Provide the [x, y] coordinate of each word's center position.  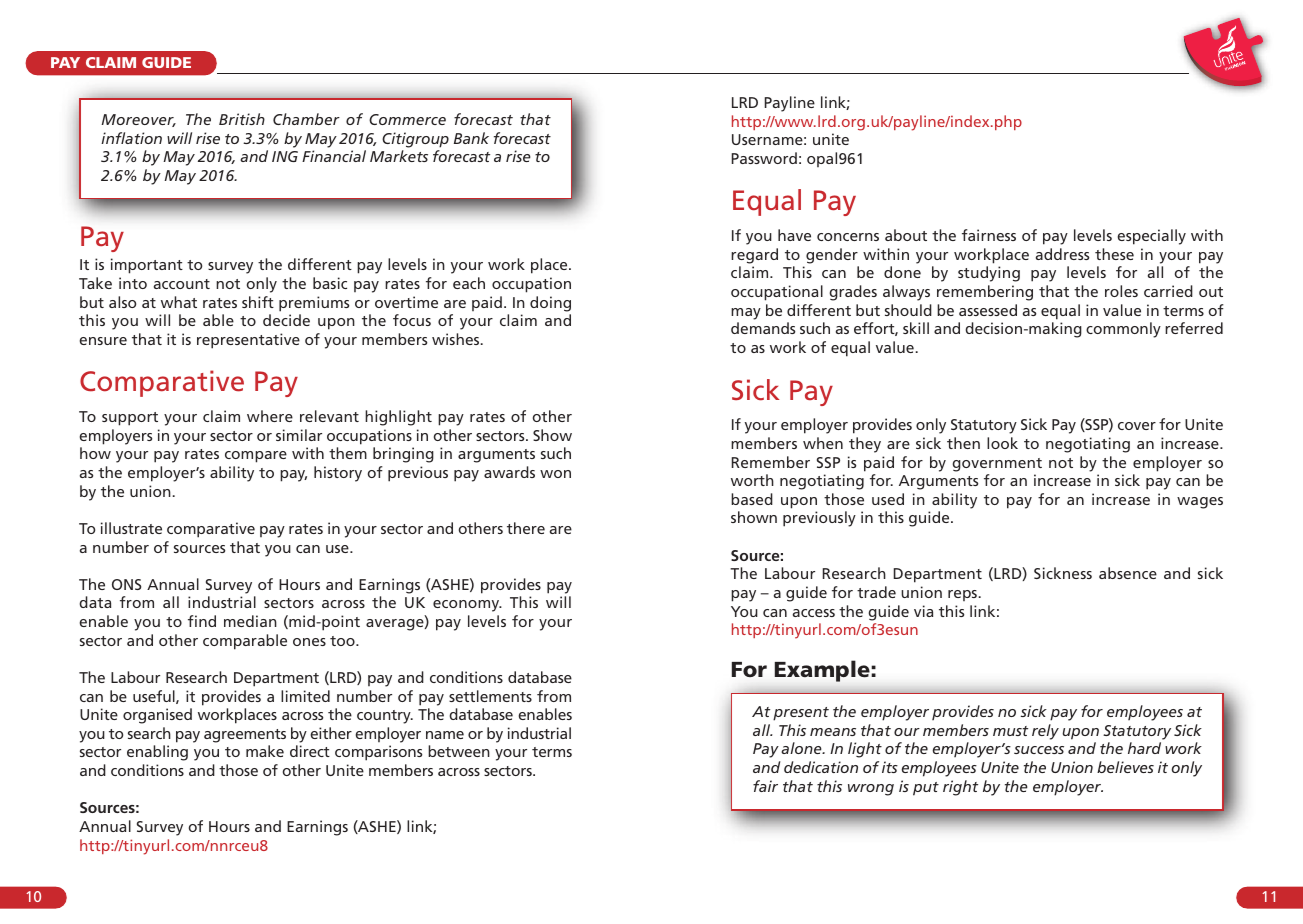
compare [256, 457]
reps [962, 595]
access [814, 613]
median [250, 621]
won [555, 474]
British [242, 119]
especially [1152, 237]
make [265, 751]
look [1002, 443]
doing [550, 304]
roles [1121, 291]
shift [258, 302]
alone [802, 748]
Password [764, 158]
